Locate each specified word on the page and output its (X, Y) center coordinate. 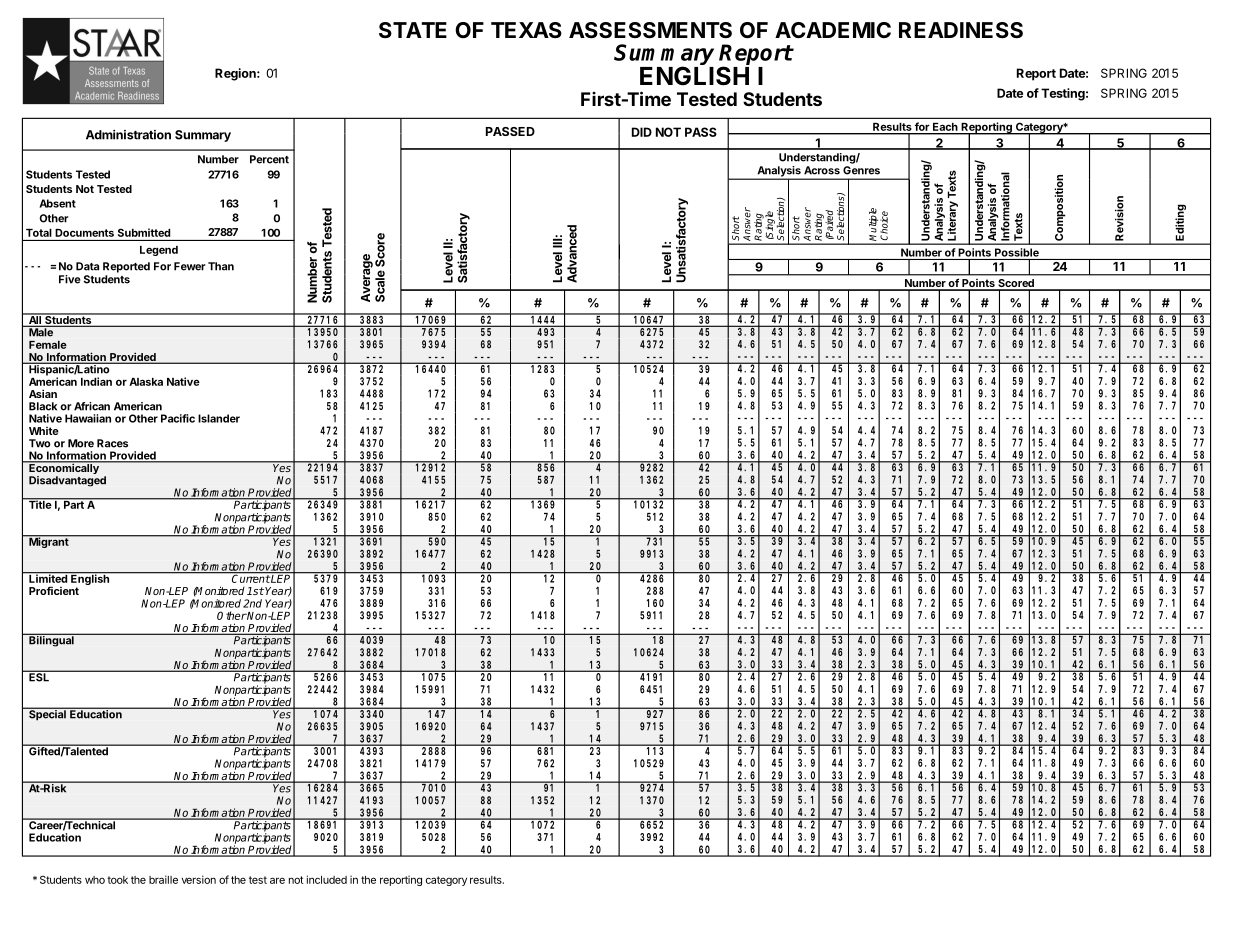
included (327, 879)
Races (112, 443)
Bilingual (51, 640)
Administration (128, 135)
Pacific (178, 418)
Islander (219, 418)
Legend (159, 251)
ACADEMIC (833, 30)
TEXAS (526, 30)
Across (822, 170)
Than (221, 266)
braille (163, 879)
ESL (39, 676)
